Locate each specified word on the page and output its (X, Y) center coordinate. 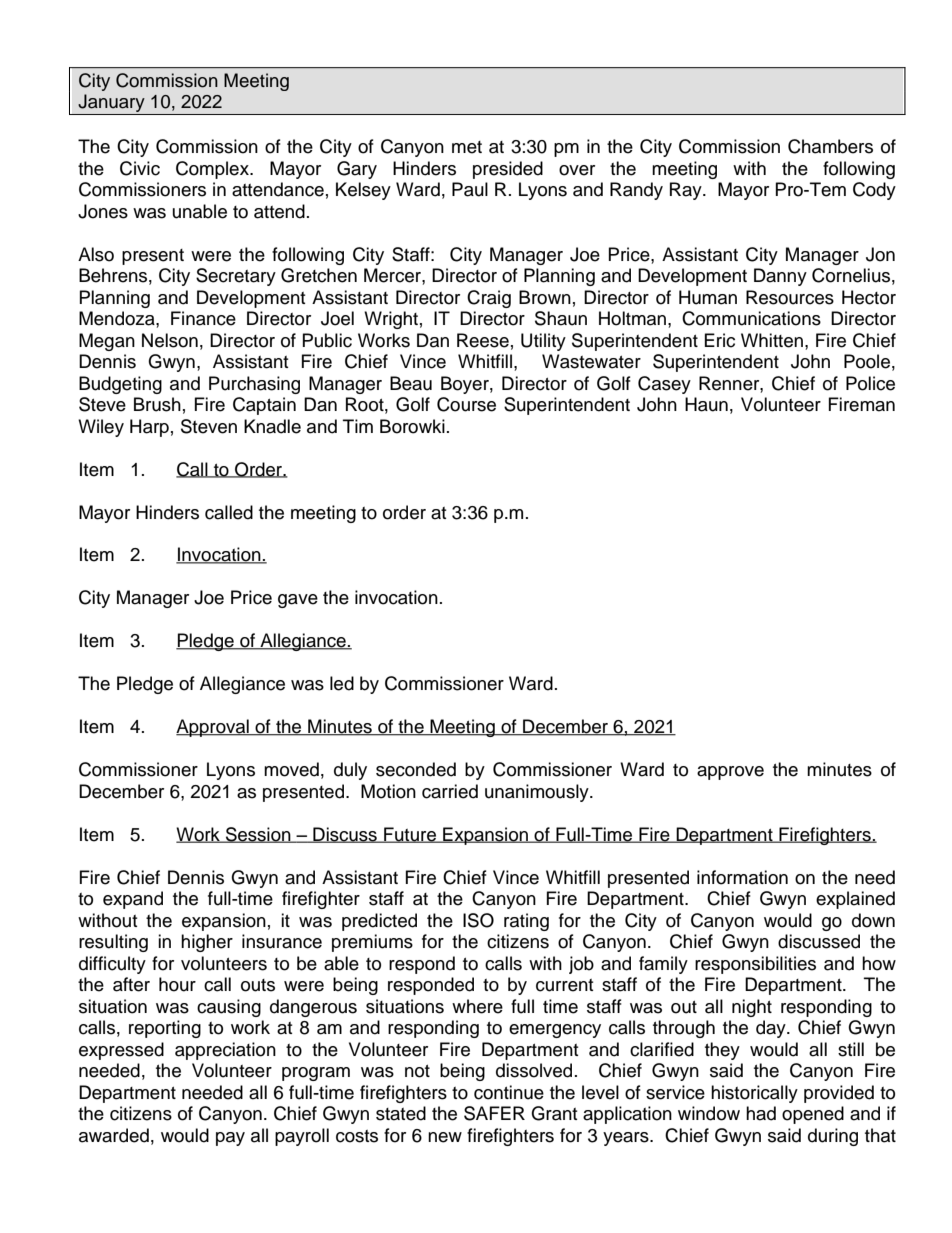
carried (450, 791)
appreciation (225, 1051)
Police (870, 383)
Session (258, 835)
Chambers (830, 146)
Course (466, 404)
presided (508, 170)
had (761, 1113)
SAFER (494, 1113)
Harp (149, 428)
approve (730, 773)
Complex (213, 170)
